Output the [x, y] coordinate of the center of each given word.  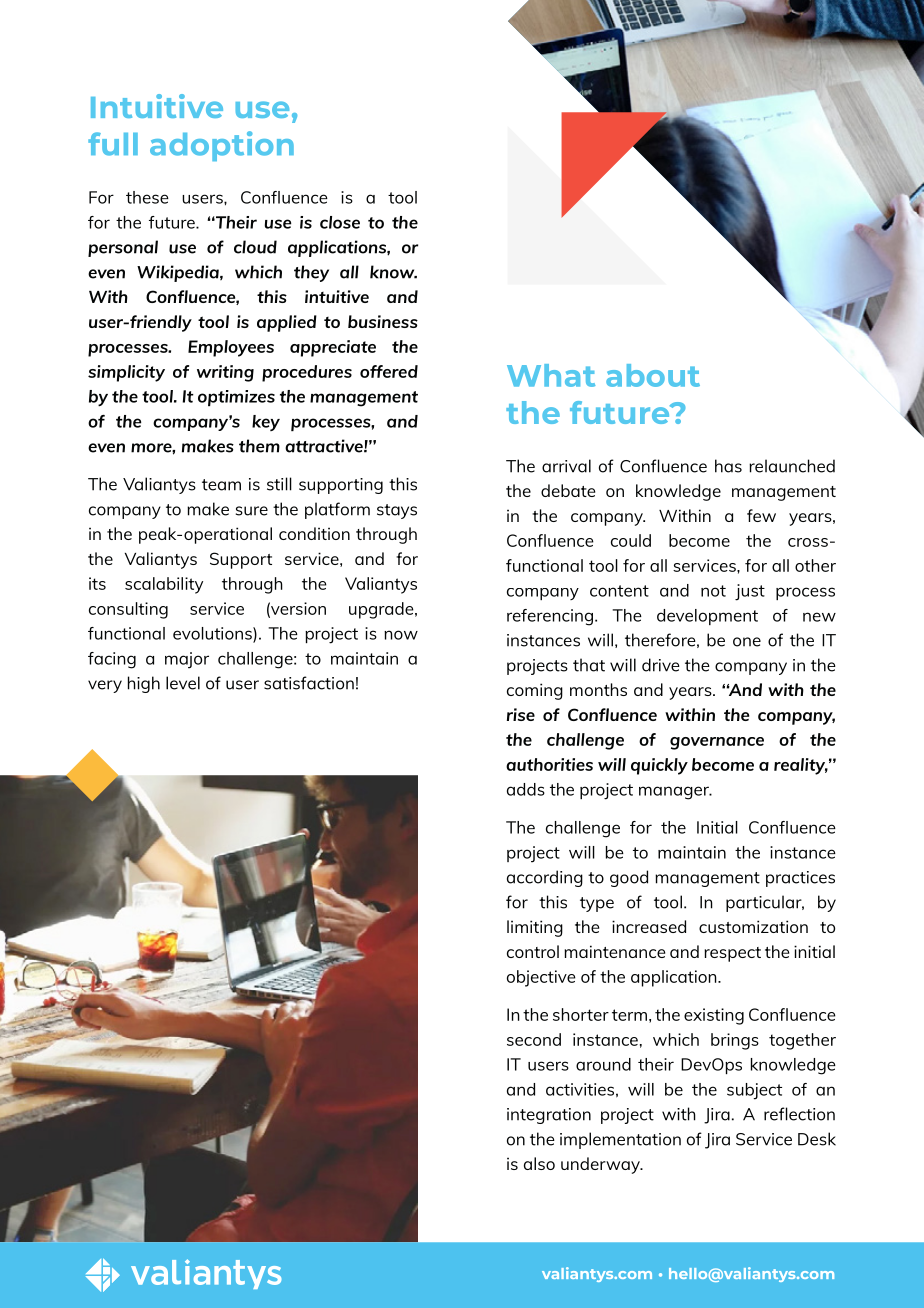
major [187, 660]
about [653, 375]
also [539, 1163]
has [728, 466]
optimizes [236, 398]
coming [535, 691]
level [183, 683]
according [545, 878]
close [340, 222]
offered [389, 371]
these [147, 197]
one [747, 642]
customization [753, 926]
